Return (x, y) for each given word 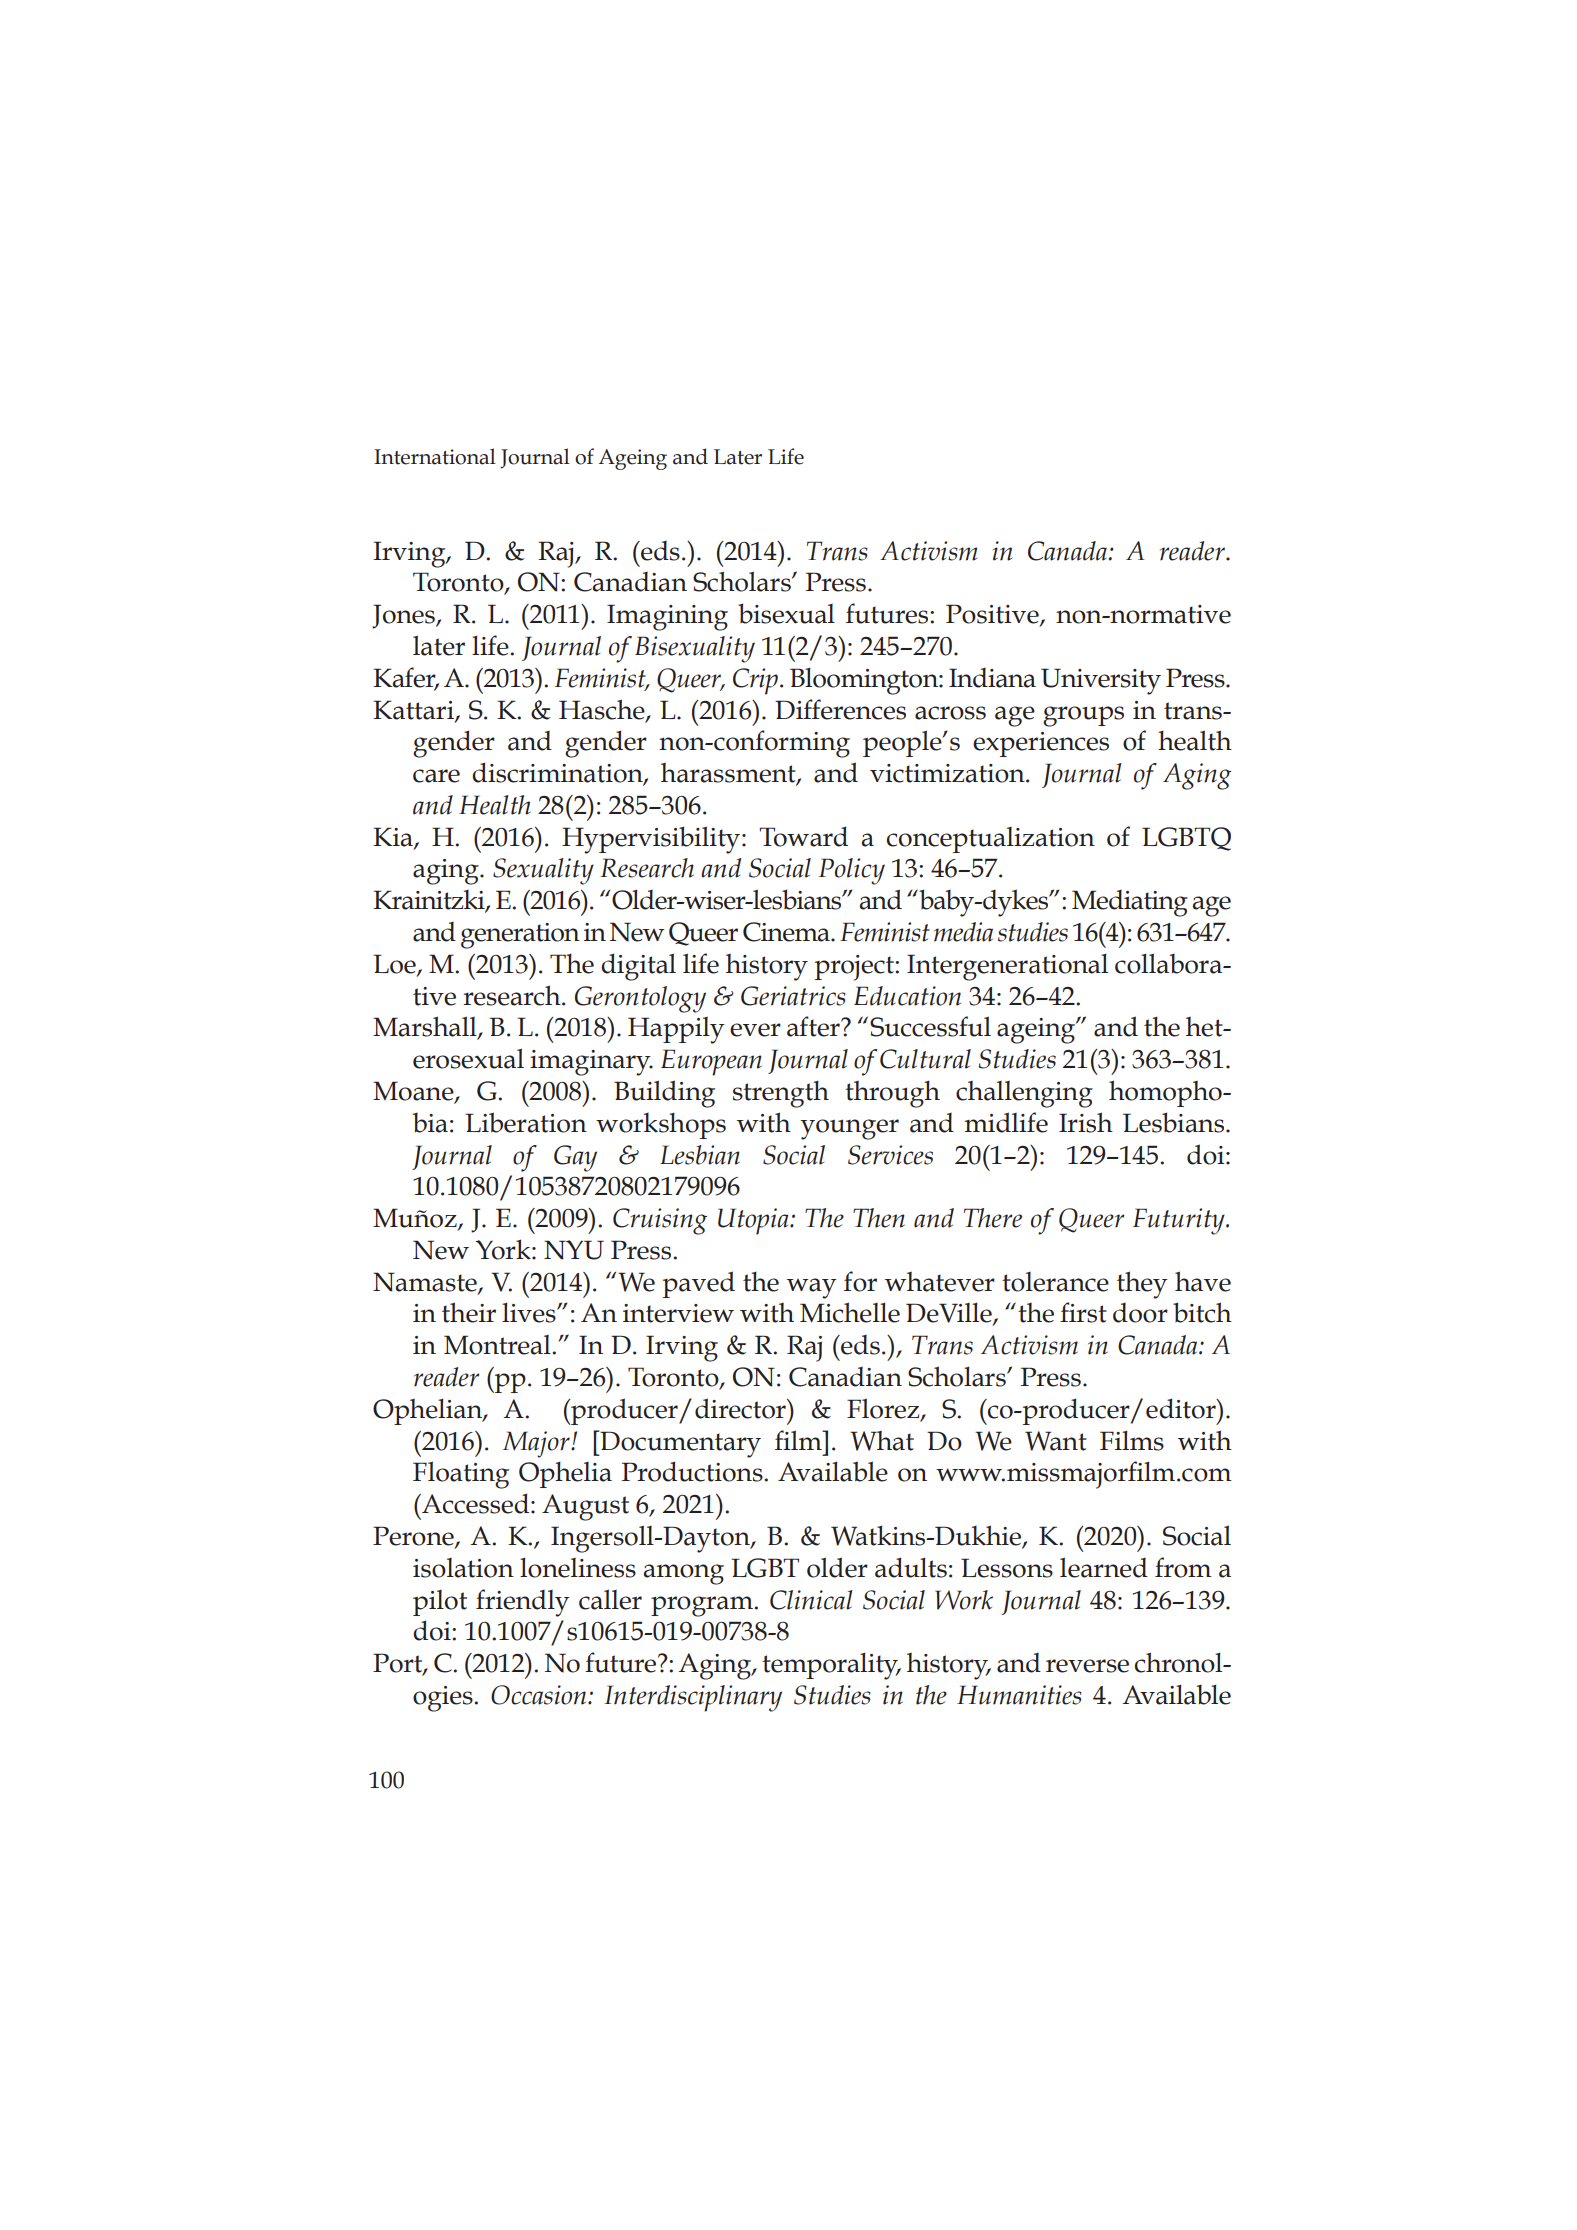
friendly (523, 1603)
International (435, 456)
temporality (831, 1666)
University (1101, 681)
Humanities (1019, 1695)
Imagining (667, 617)
